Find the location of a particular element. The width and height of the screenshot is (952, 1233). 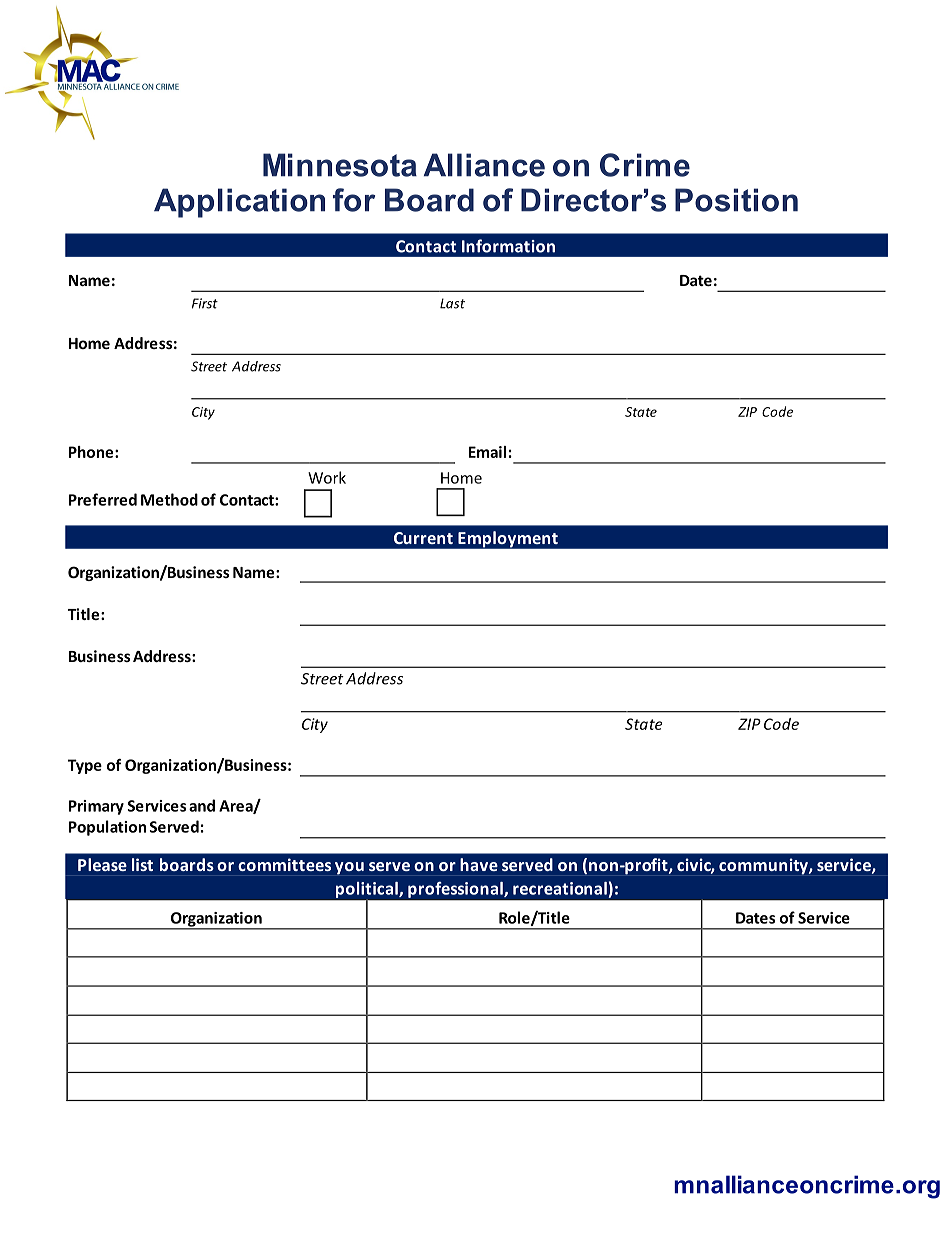

Type is located at coordinates (85, 766).
